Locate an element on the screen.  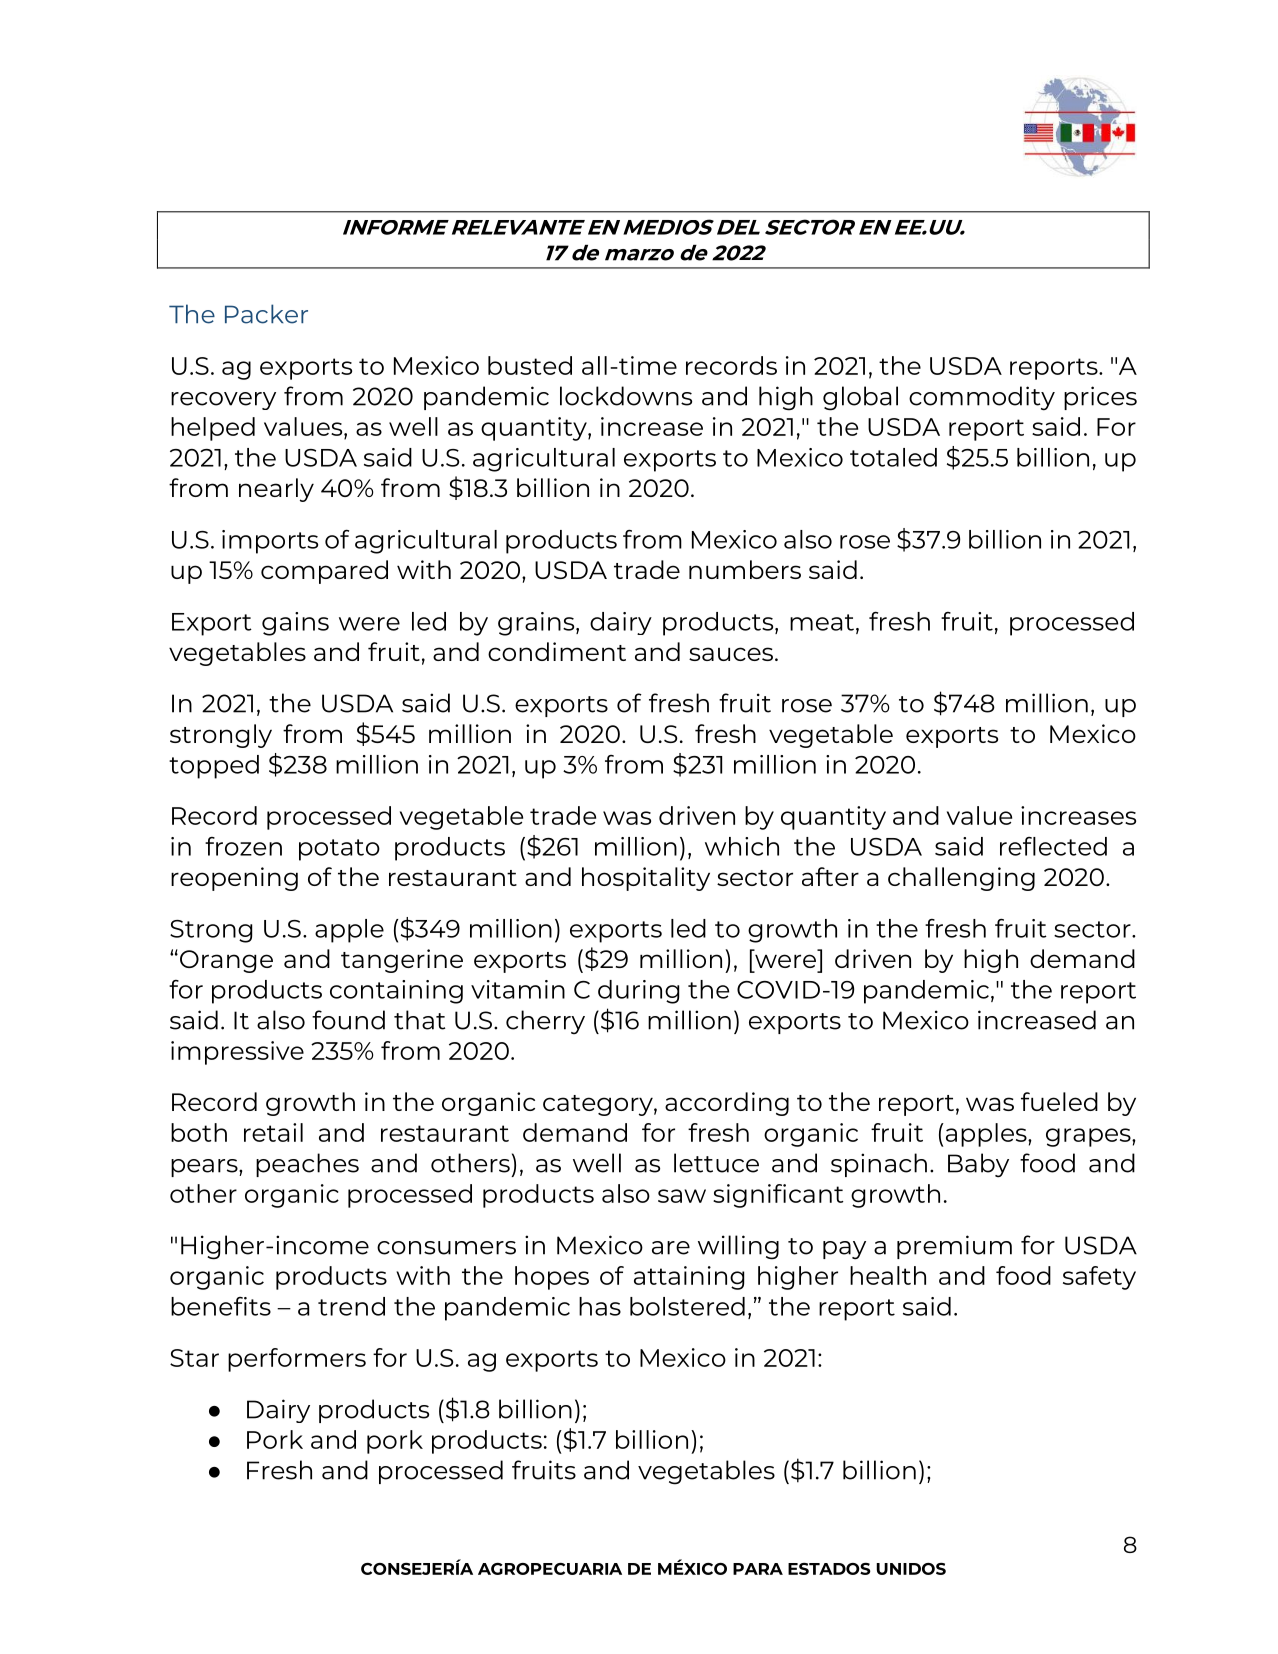
performers is located at coordinates (297, 1360).
